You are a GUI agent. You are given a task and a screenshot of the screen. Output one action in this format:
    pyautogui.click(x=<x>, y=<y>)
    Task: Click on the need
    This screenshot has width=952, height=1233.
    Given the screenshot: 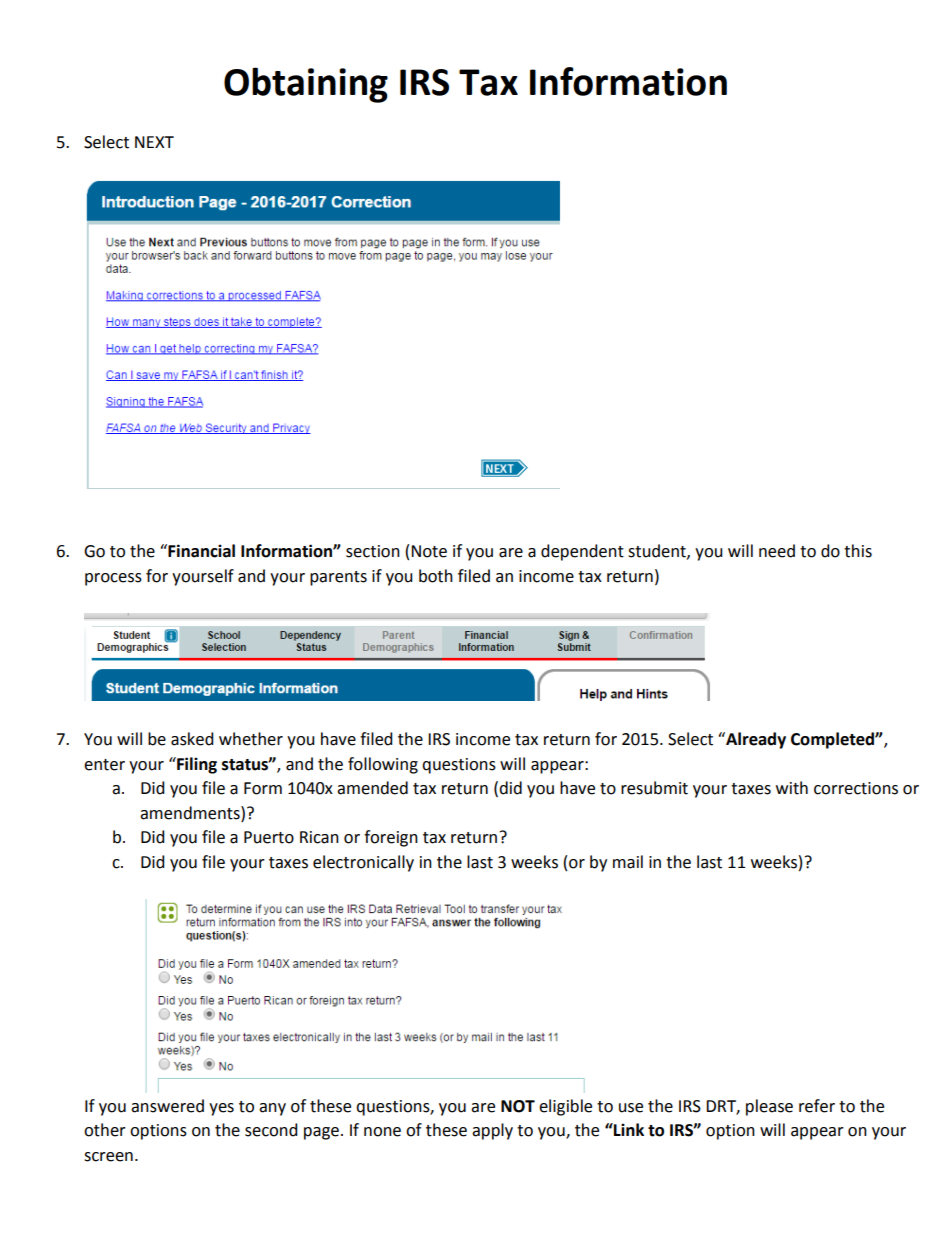 What is the action you would take?
    pyautogui.click(x=777, y=551)
